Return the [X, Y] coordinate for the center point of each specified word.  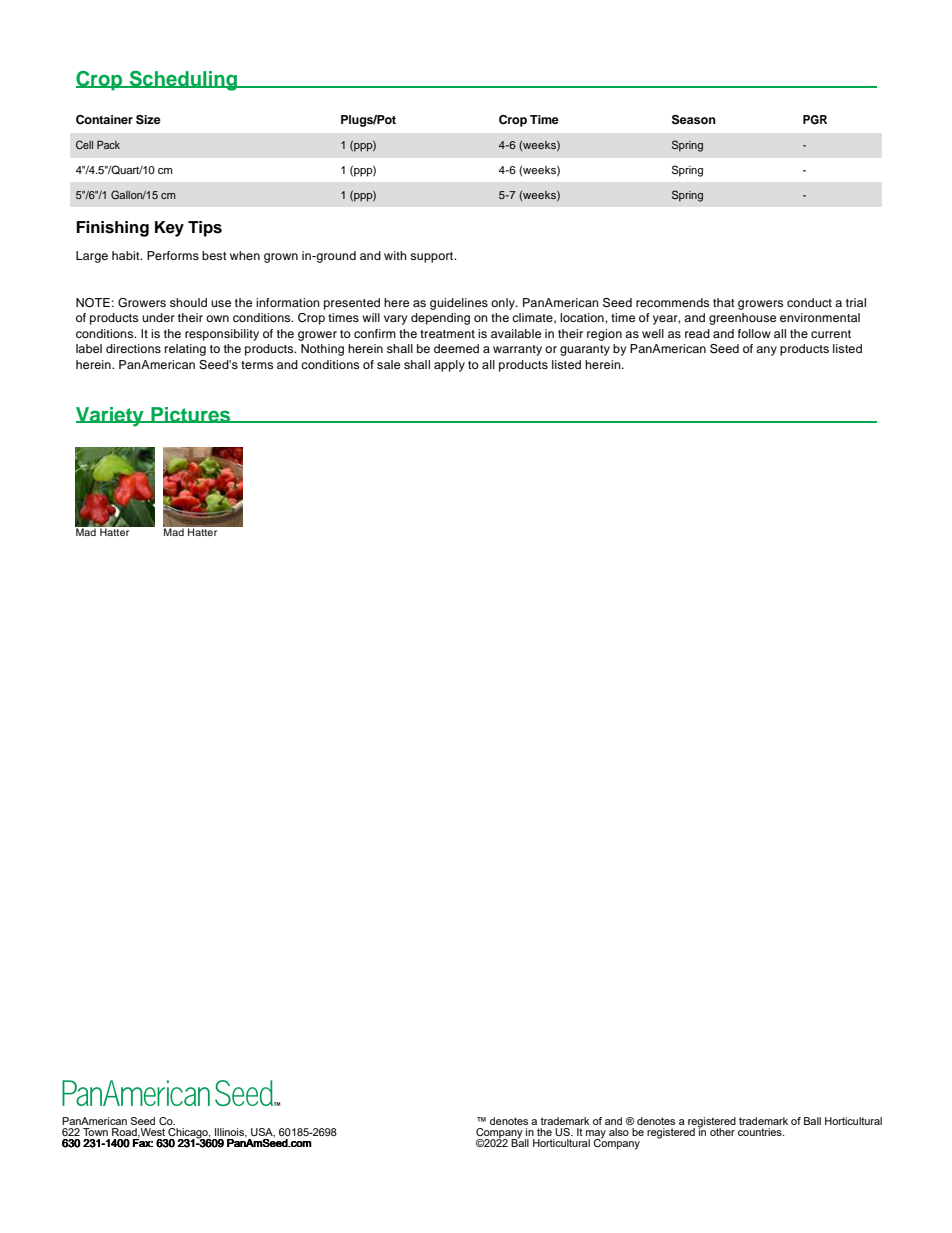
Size [148, 120]
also [619, 1132]
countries [761, 1132]
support [433, 257]
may [596, 1135]
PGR [815, 120]
